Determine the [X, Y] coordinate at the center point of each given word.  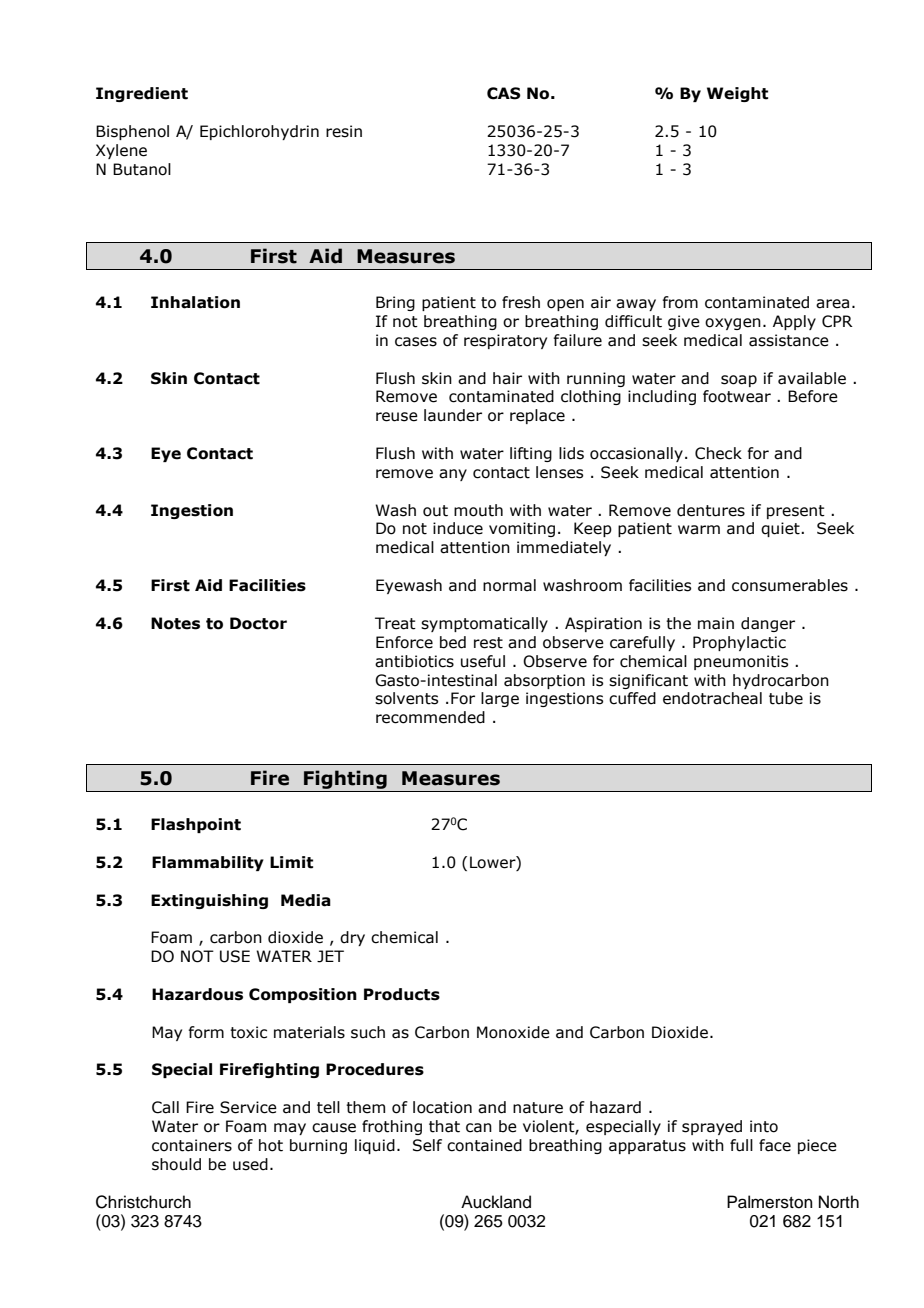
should [176, 1164]
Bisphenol [132, 132]
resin [344, 131]
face [775, 1145]
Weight [737, 94]
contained [484, 1145]
